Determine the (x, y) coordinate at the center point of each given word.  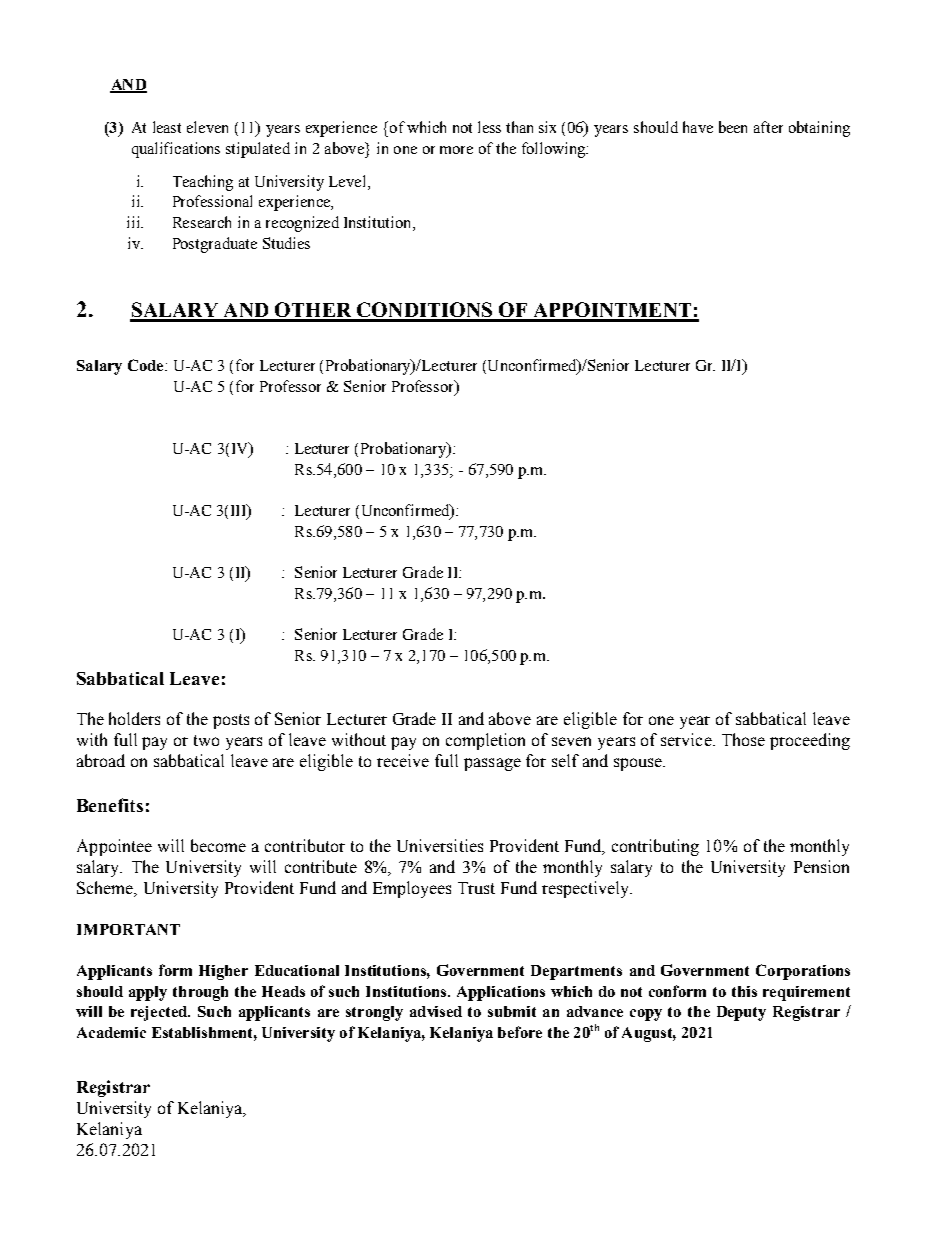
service (687, 739)
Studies (286, 243)
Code (147, 365)
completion (485, 741)
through (200, 993)
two (206, 740)
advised (436, 1011)
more (456, 150)
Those (743, 739)
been (733, 127)
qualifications (176, 150)
